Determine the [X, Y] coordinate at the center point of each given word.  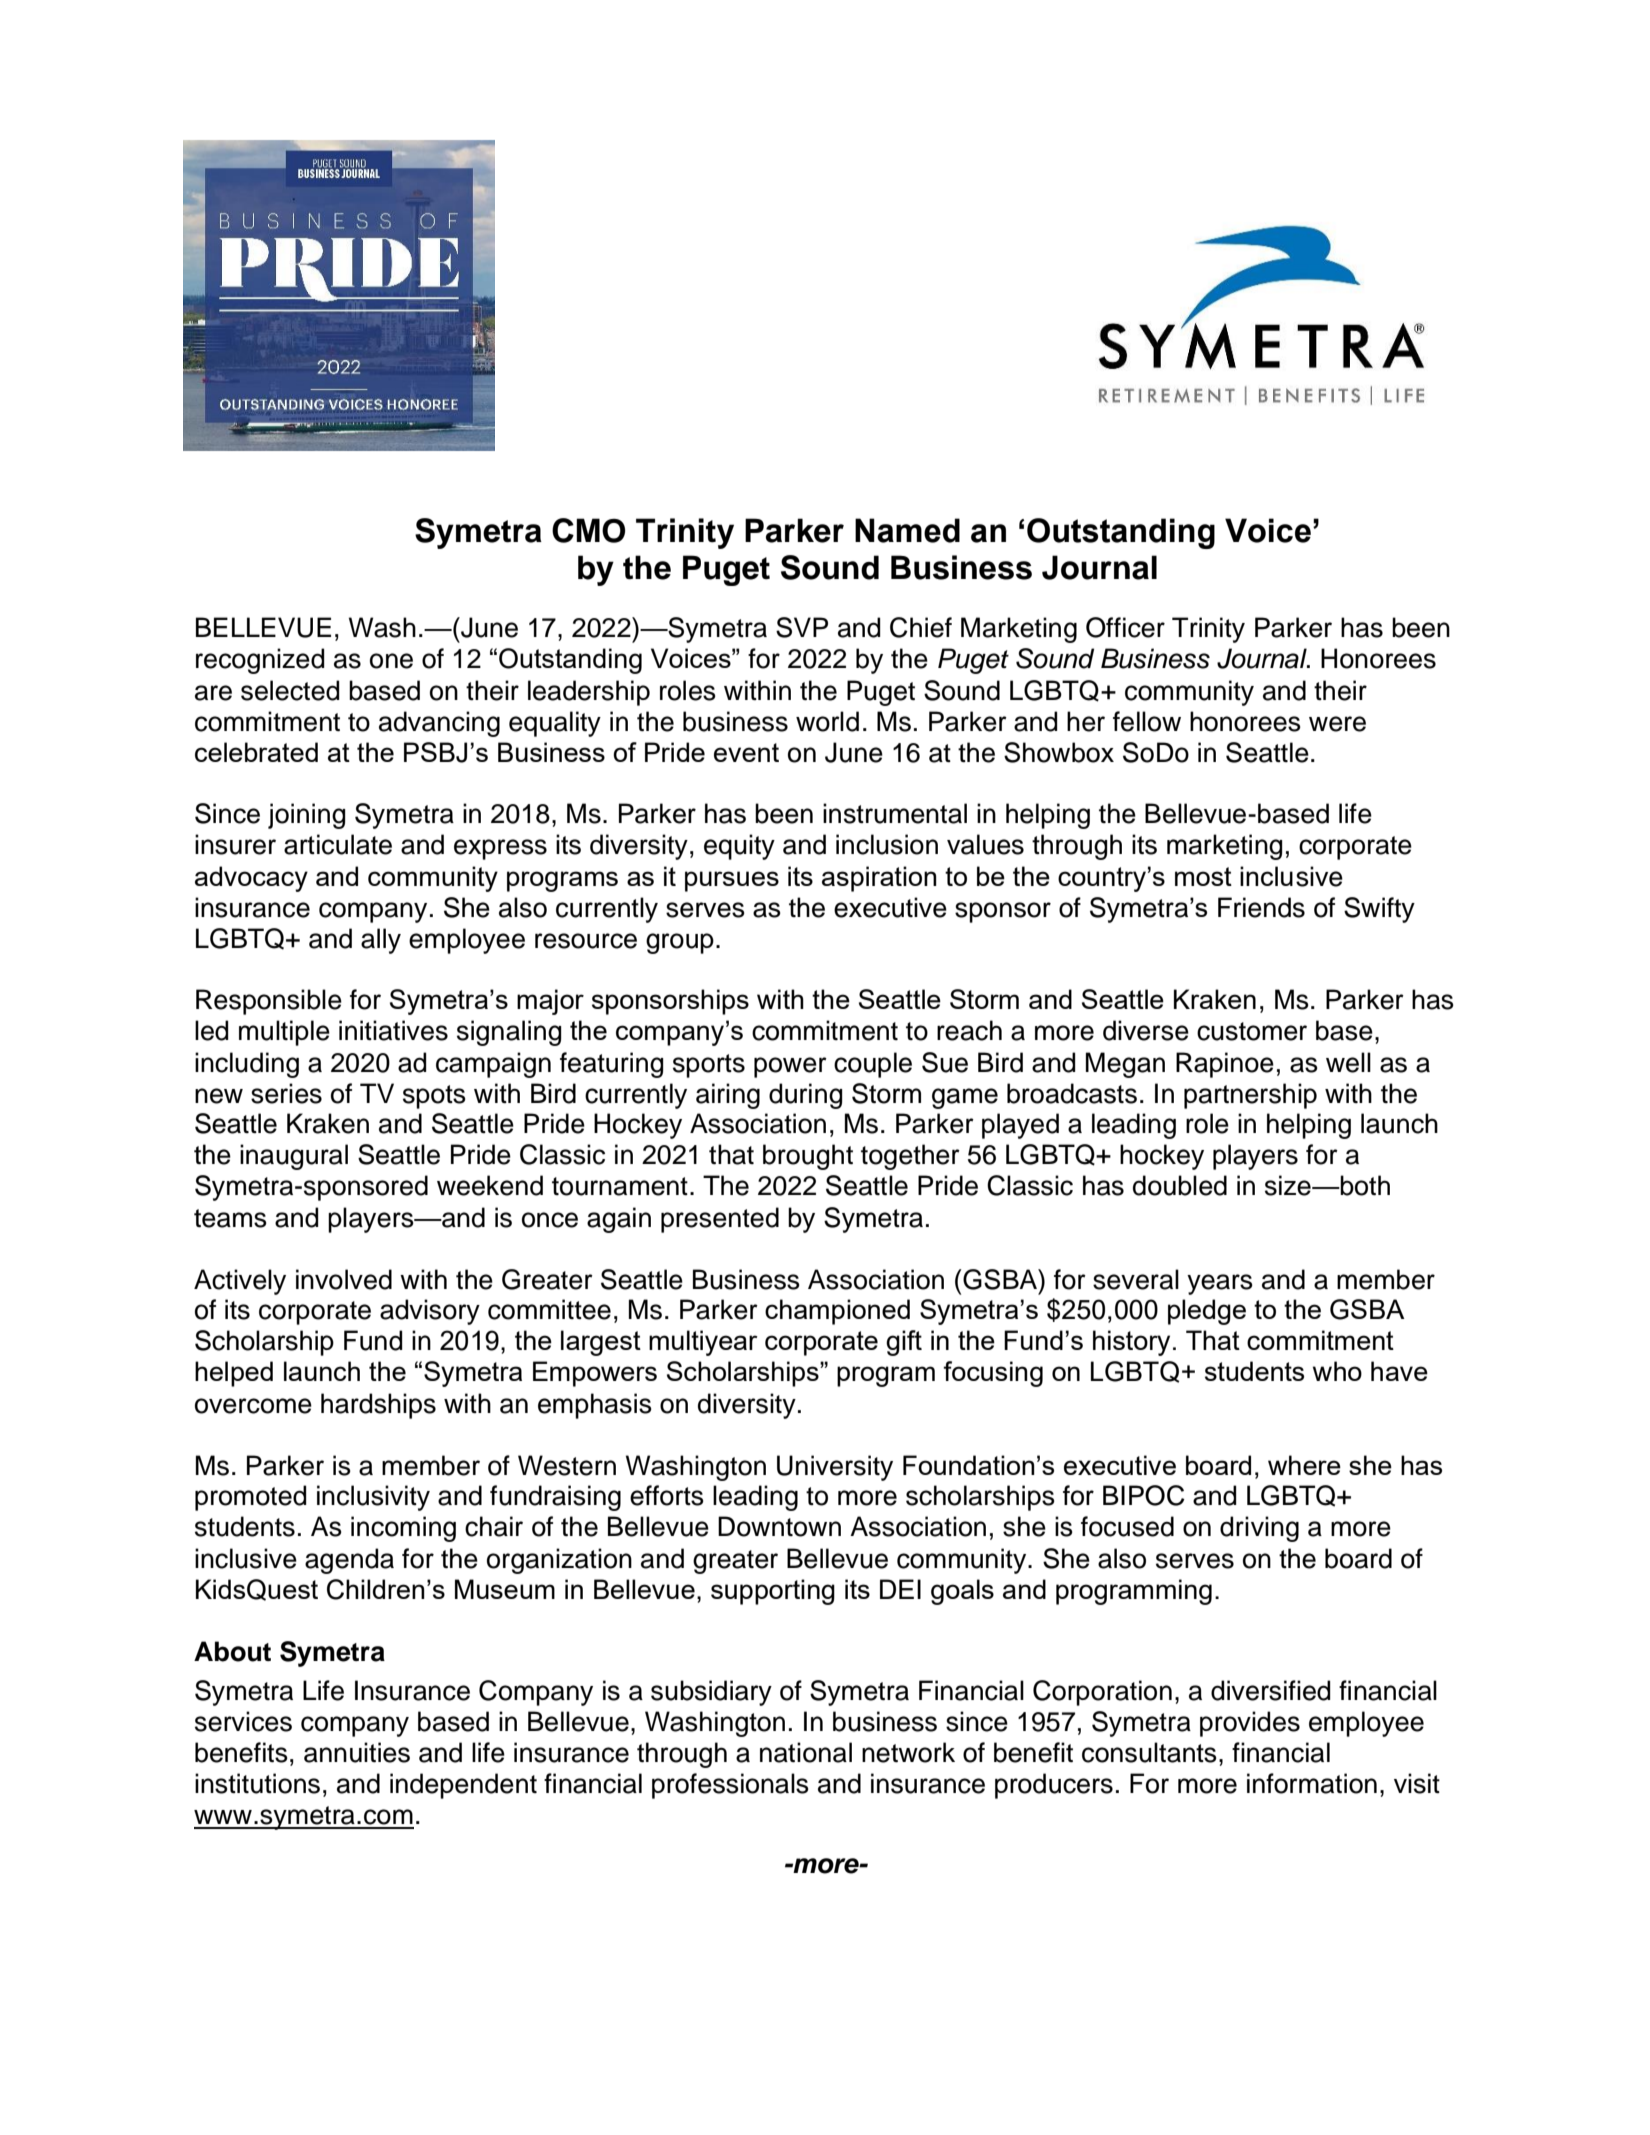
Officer [1125, 627]
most [1203, 876]
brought [808, 1157]
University [835, 1468]
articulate [338, 844]
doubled [1180, 1185]
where [1304, 1465]
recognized [260, 661]
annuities [357, 1752]
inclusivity [373, 1498]
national [806, 1752]
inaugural [294, 1157]
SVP [802, 627]
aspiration [879, 879]
